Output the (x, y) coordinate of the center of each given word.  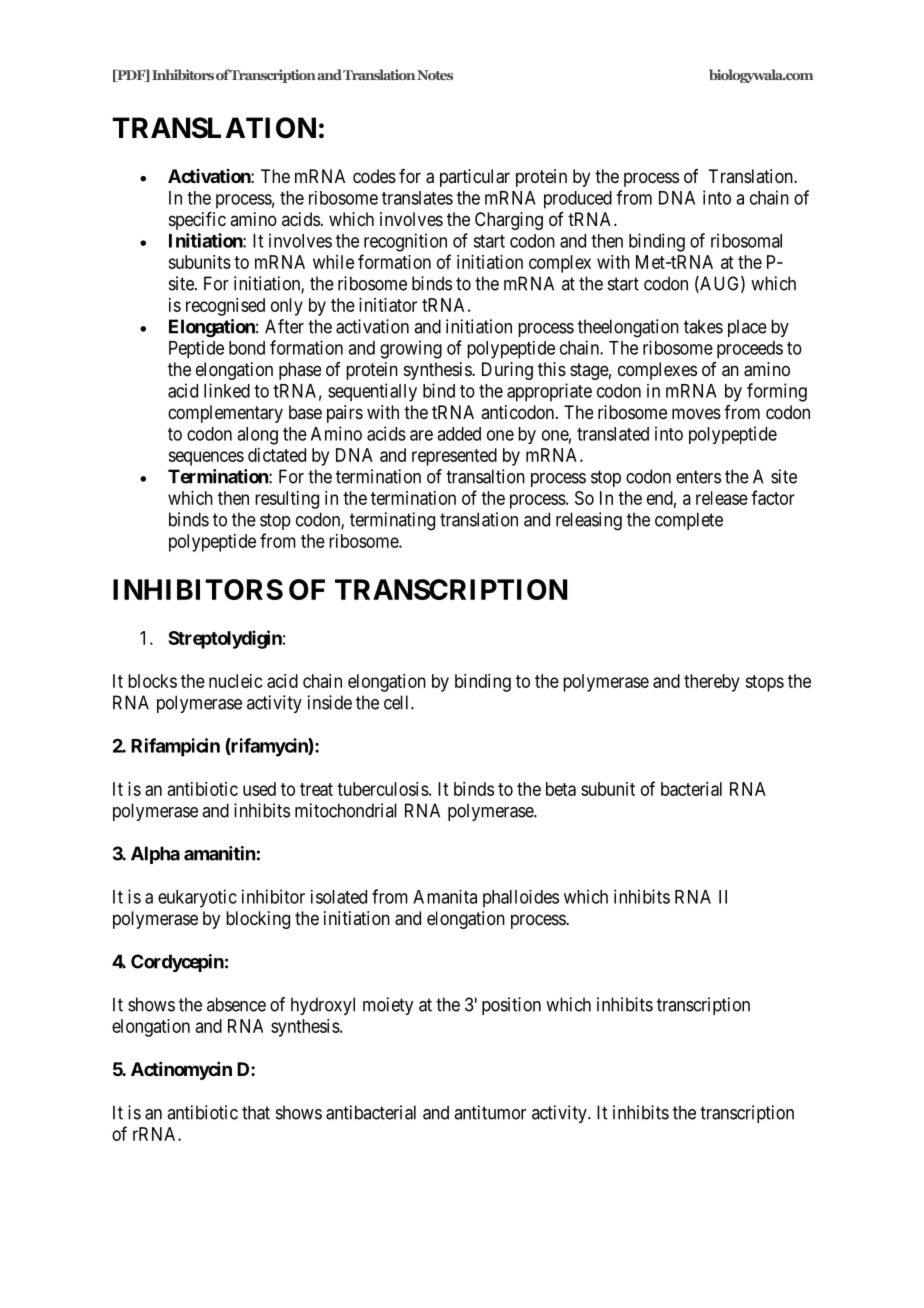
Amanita (445, 897)
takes (703, 326)
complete (689, 521)
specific (197, 221)
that (256, 1112)
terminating (392, 521)
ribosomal (746, 240)
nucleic (236, 681)
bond (247, 348)
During (507, 371)
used (259, 789)
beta (561, 789)
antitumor (490, 1112)
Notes (435, 75)
